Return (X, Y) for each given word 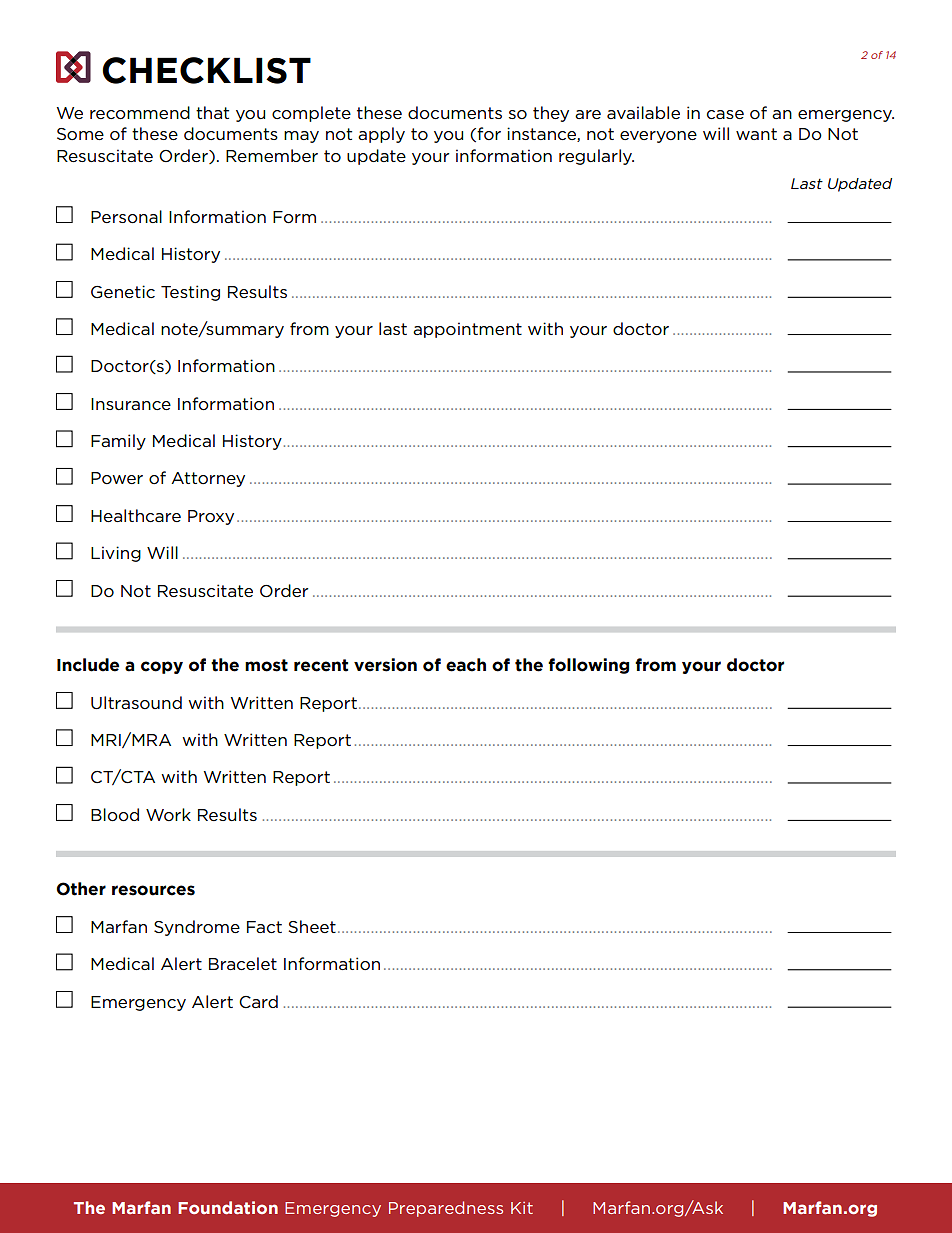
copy (162, 667)
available (643, 112)
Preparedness (446, 1209)
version (385, 665)
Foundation (228, 1207)
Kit (522, 1208)
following (588, 666)
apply (381, 135)
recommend (140, 113)
